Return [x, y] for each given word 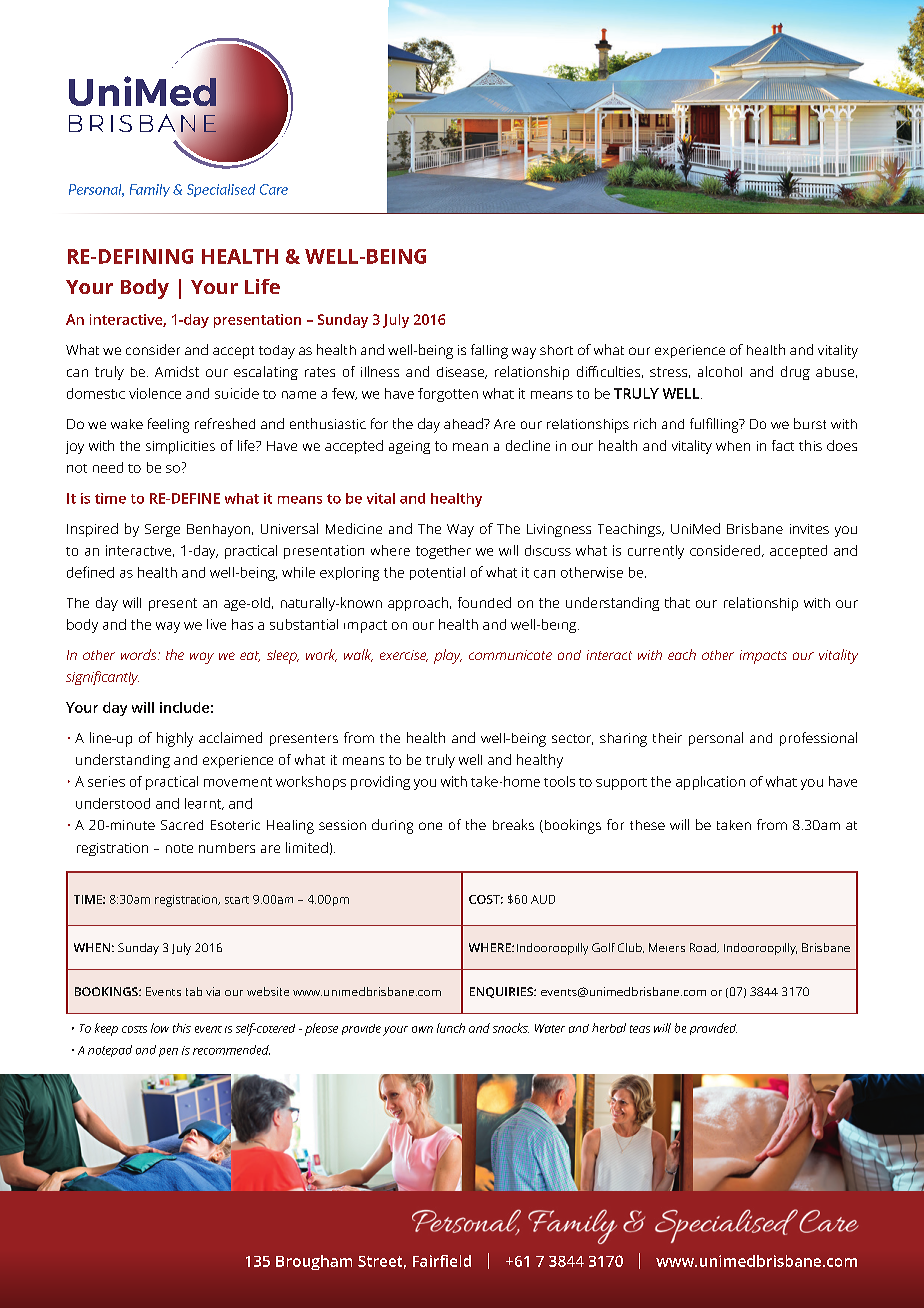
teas [640, 1029]
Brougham [314, 1262]
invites [809, 529]
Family [150, 190]
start [237, 900]
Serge [162, 530]
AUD [543, 899]
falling [489, 351]
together [443, 552]
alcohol [720, 371]
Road [704, 948]
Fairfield [442, 1261]
